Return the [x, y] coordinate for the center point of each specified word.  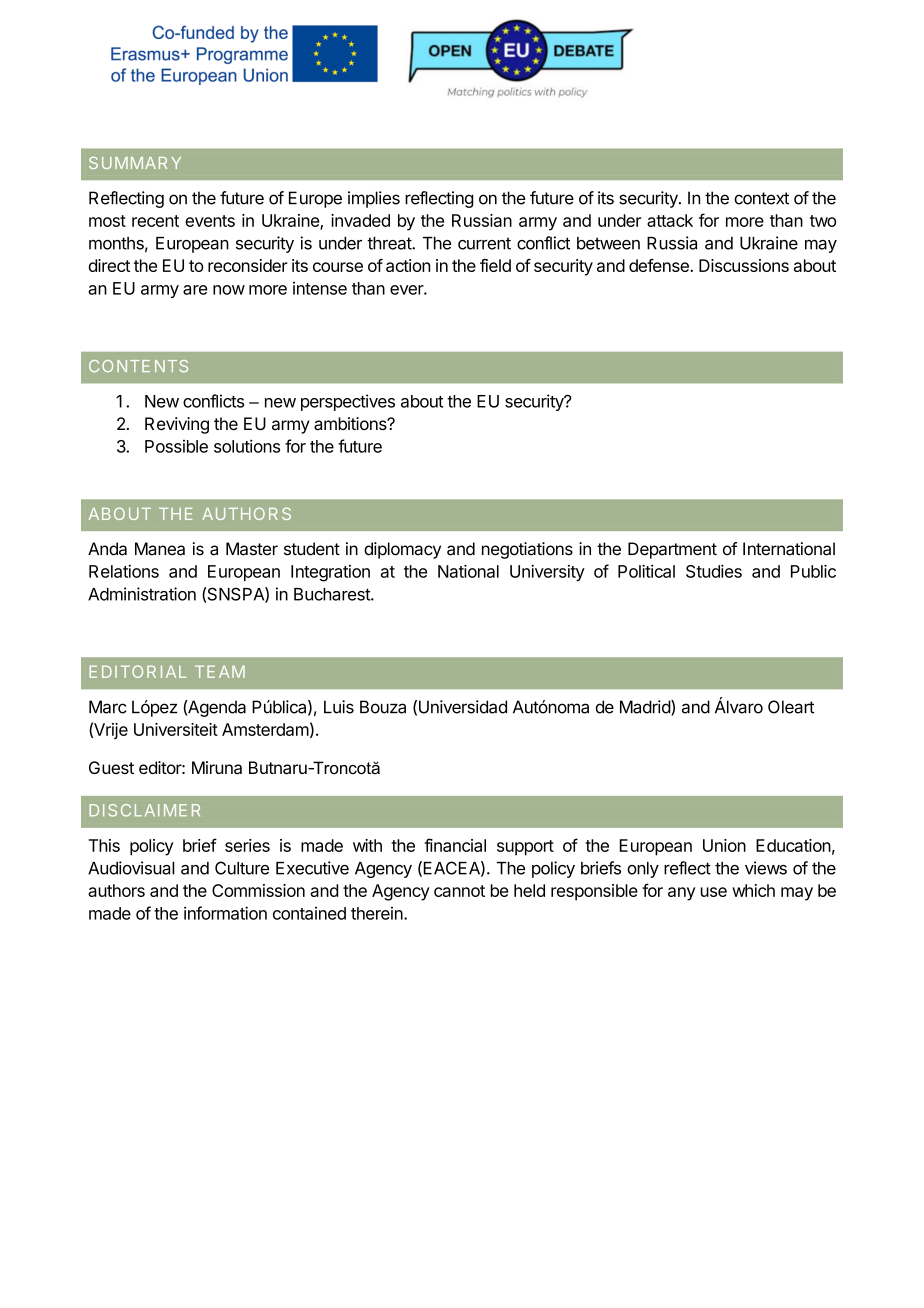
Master [252, 549]
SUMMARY [135, 163]
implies [374, 199]
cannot [459, 891]
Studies [714, 571]
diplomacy [402, 550]
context [761, 198]
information [225, 913]
